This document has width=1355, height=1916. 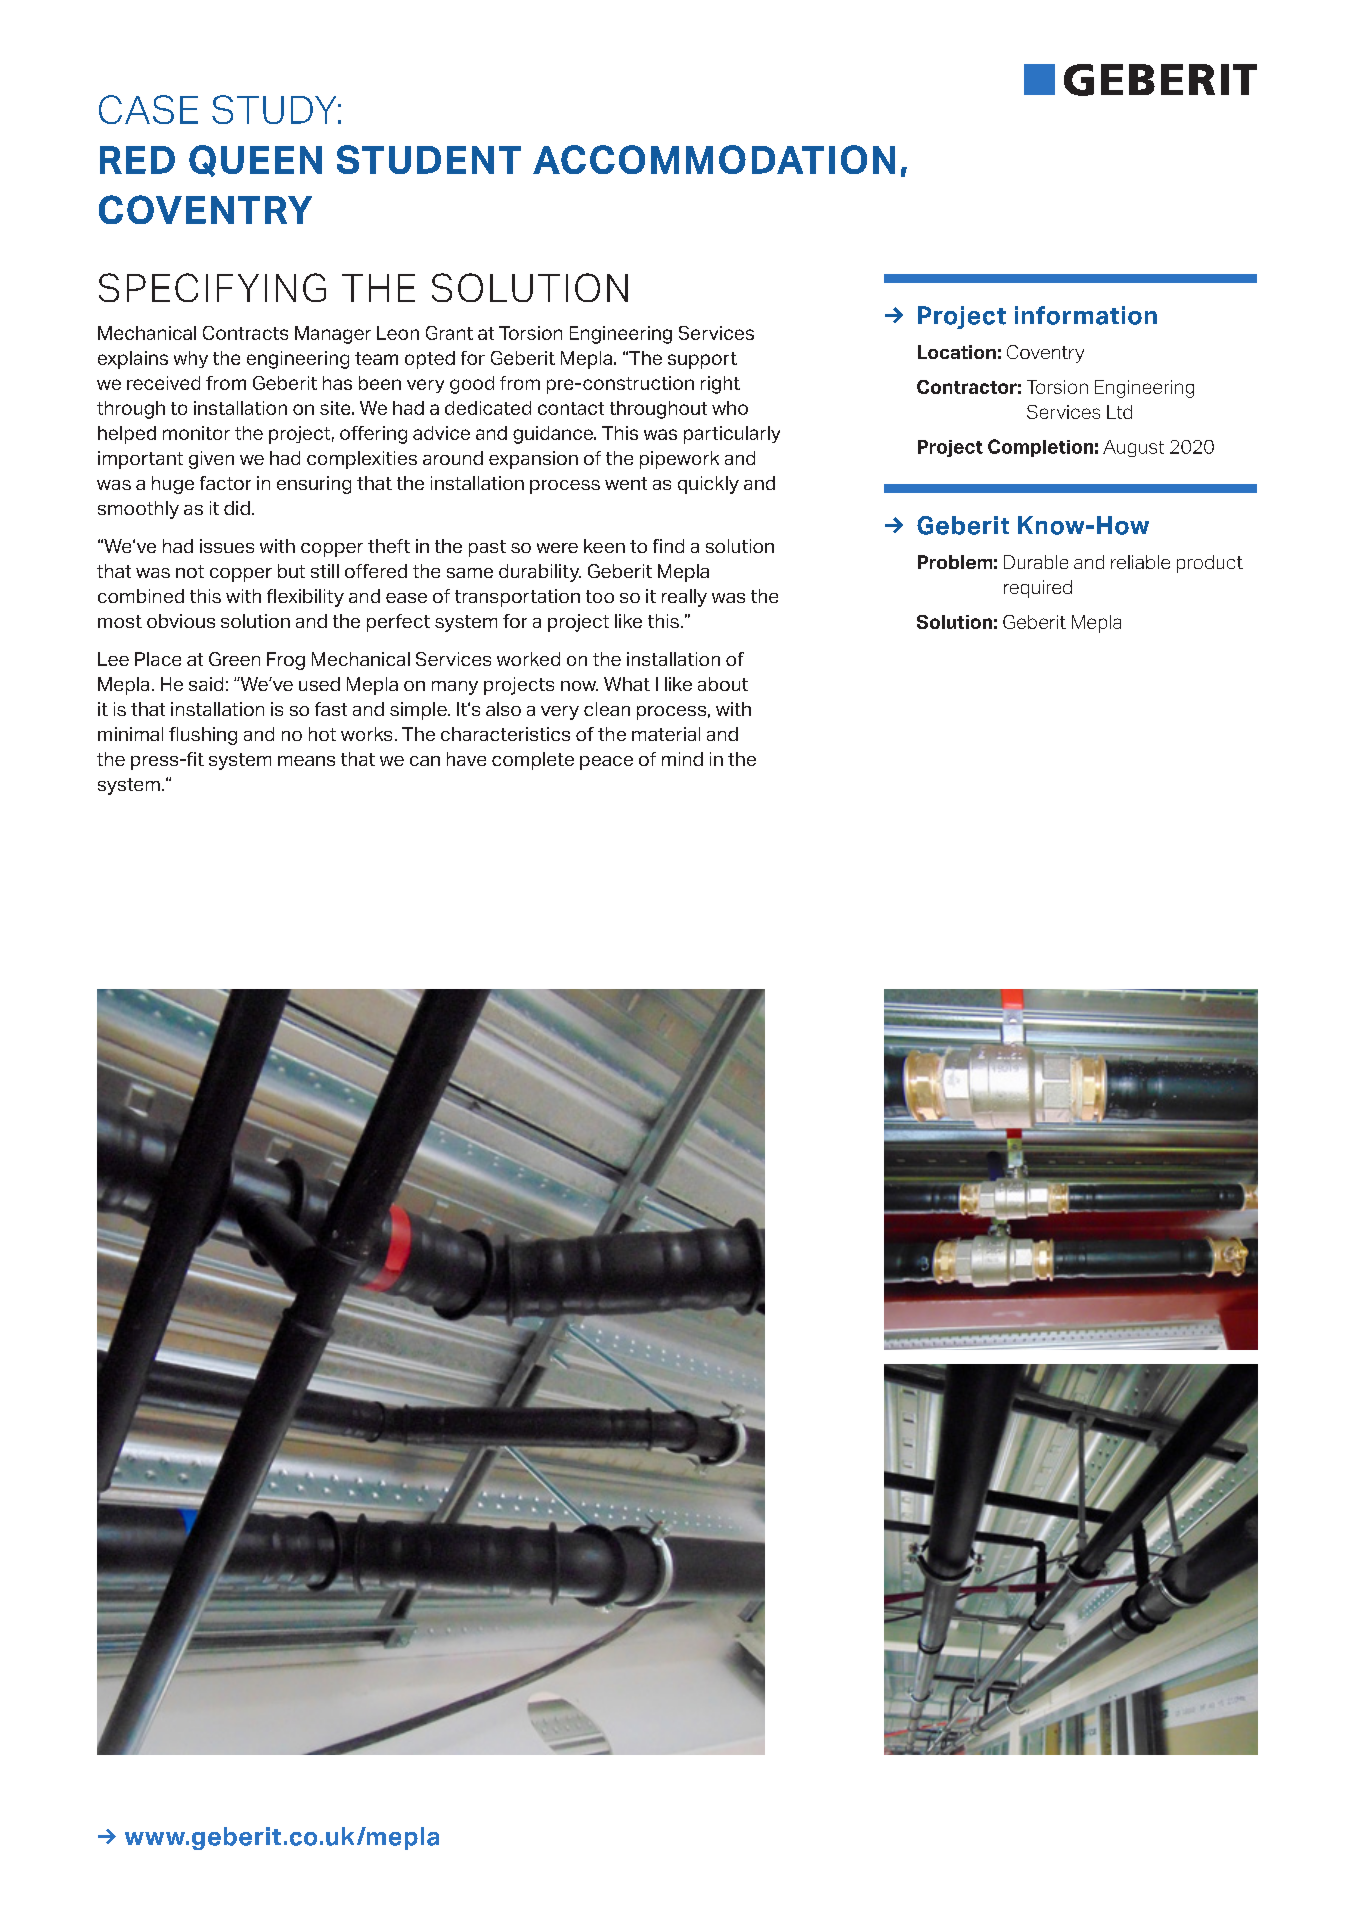 What do you see at coordinates (666, 734) in the document?
I see `material` at bounding box center [666, 734].
